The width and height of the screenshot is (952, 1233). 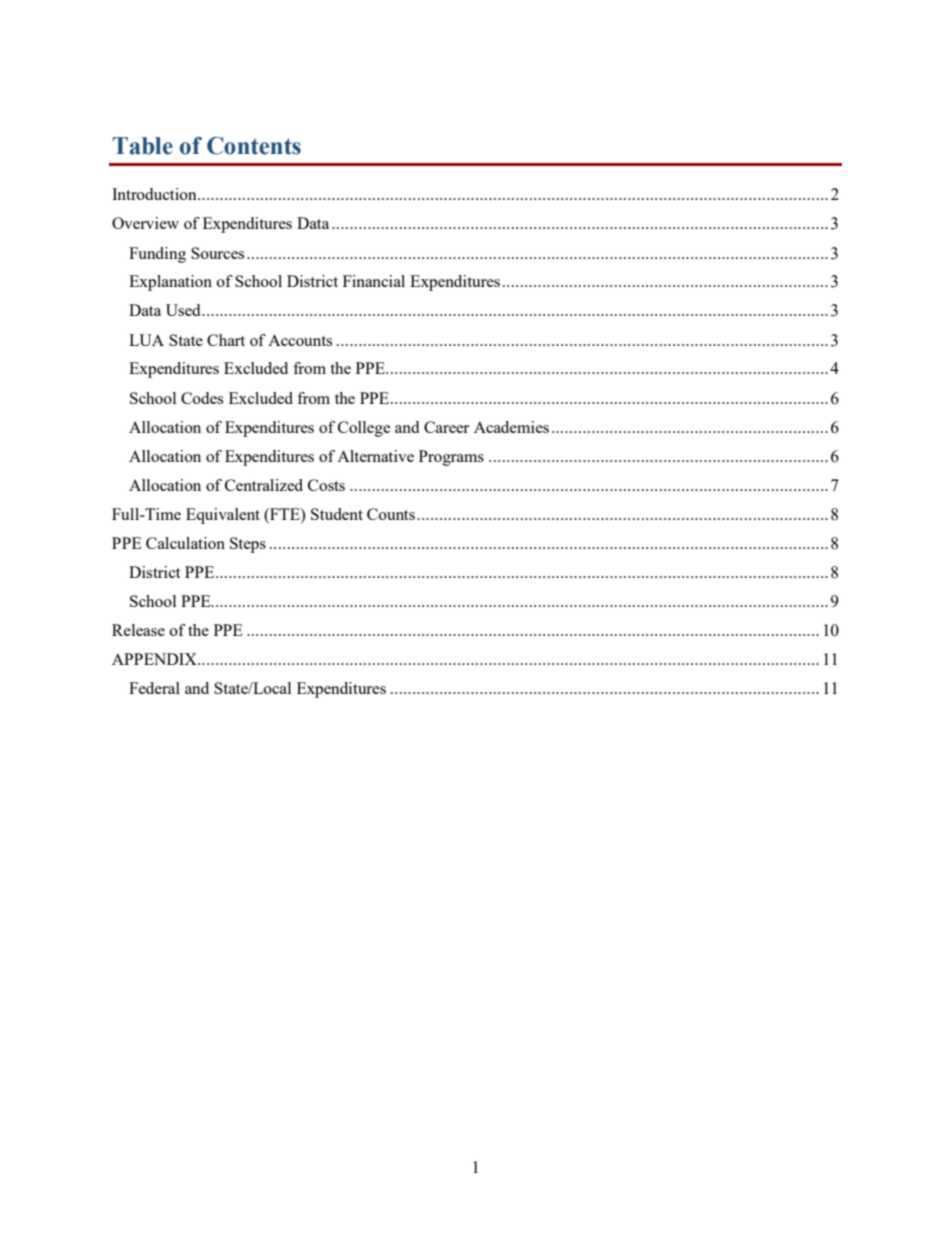 What do you see at coordinates (170, 283) in the screenshot?
I see `Explanation` at bounding box center [170, 283].
